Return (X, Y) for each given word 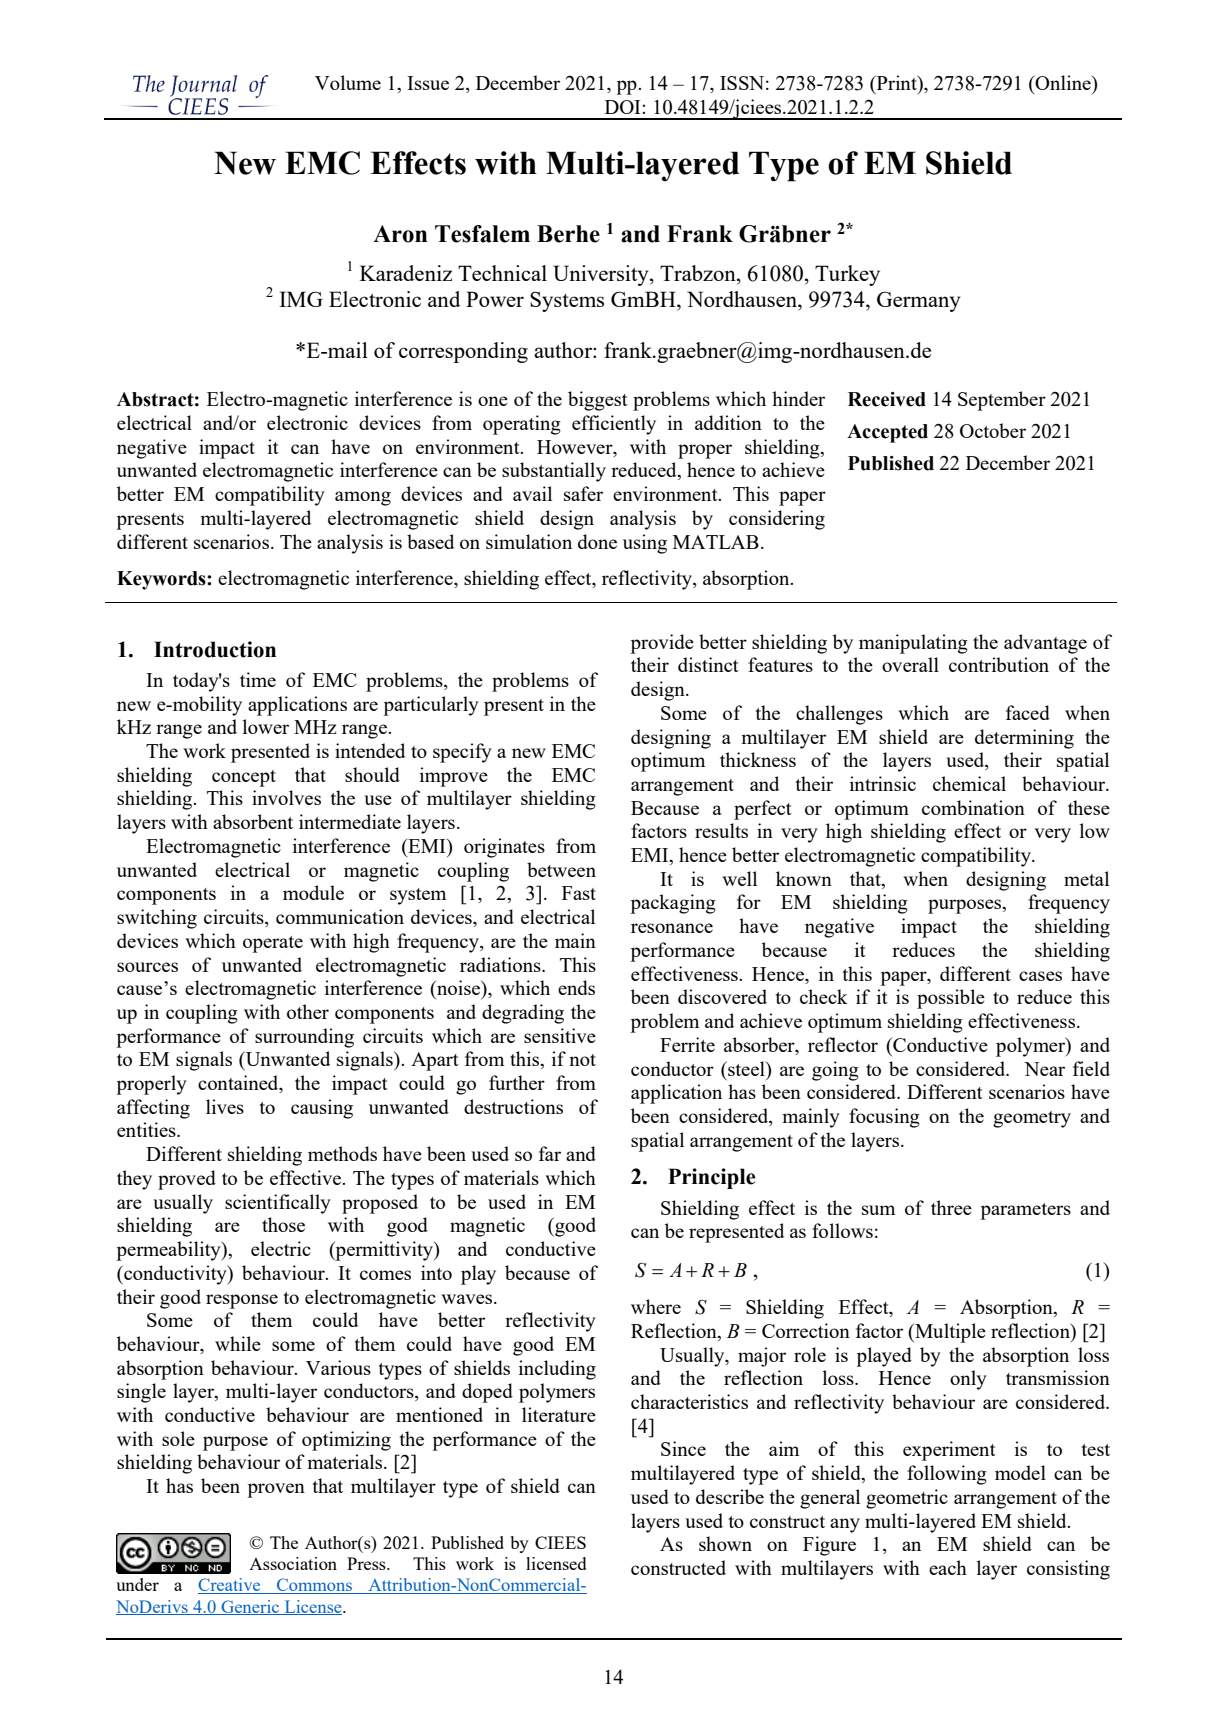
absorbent (253, 821)
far (550, 1153)
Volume (348, 82)
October (993, 430)
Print (897, 84)
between (561, 869)
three (951, 1207)
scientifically (278, 1204)
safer (583, 493)
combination (973, 807)
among (363, 498)
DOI (624, 107)
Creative (230, 1586)
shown (725, 1543)
